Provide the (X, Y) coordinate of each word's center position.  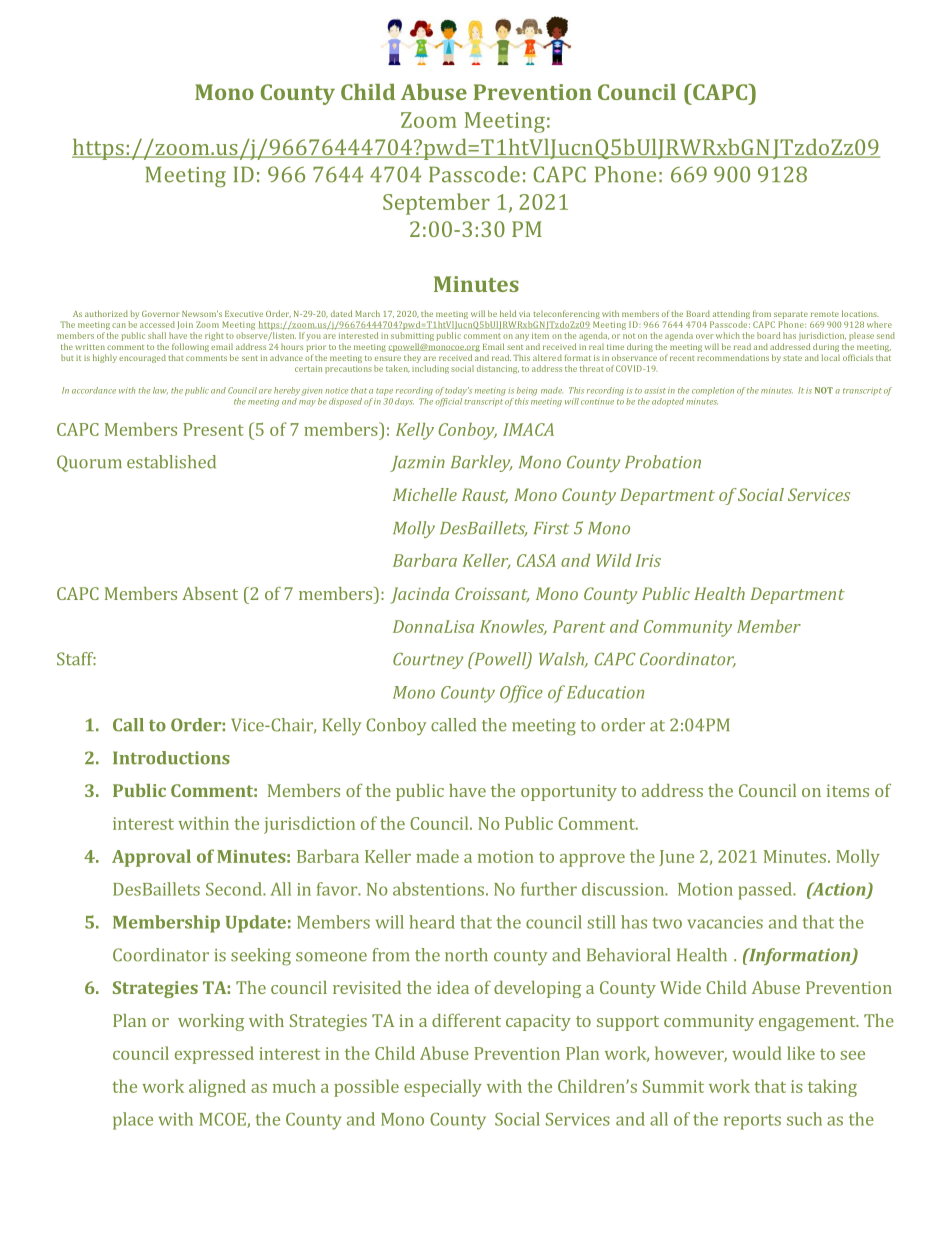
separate (791, 315)
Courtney (428, 661)
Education (605, 692)
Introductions (171, 758)
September (436, 204)
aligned (217, 1088)
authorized (106, 313)
